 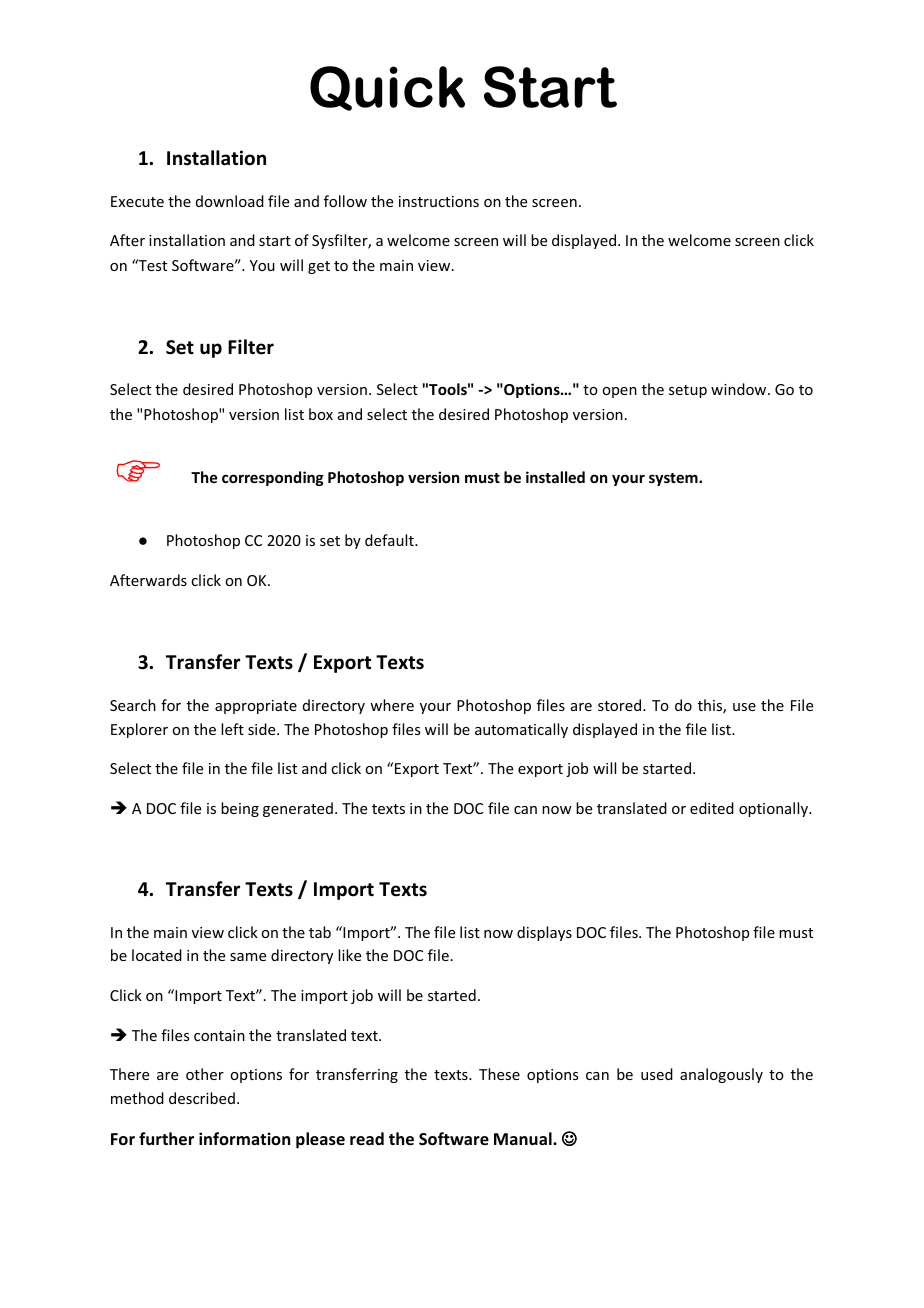 What do you see at coordinates (230, 201) in the screenshot?
I see `download` at bounding box center [230, 201].
